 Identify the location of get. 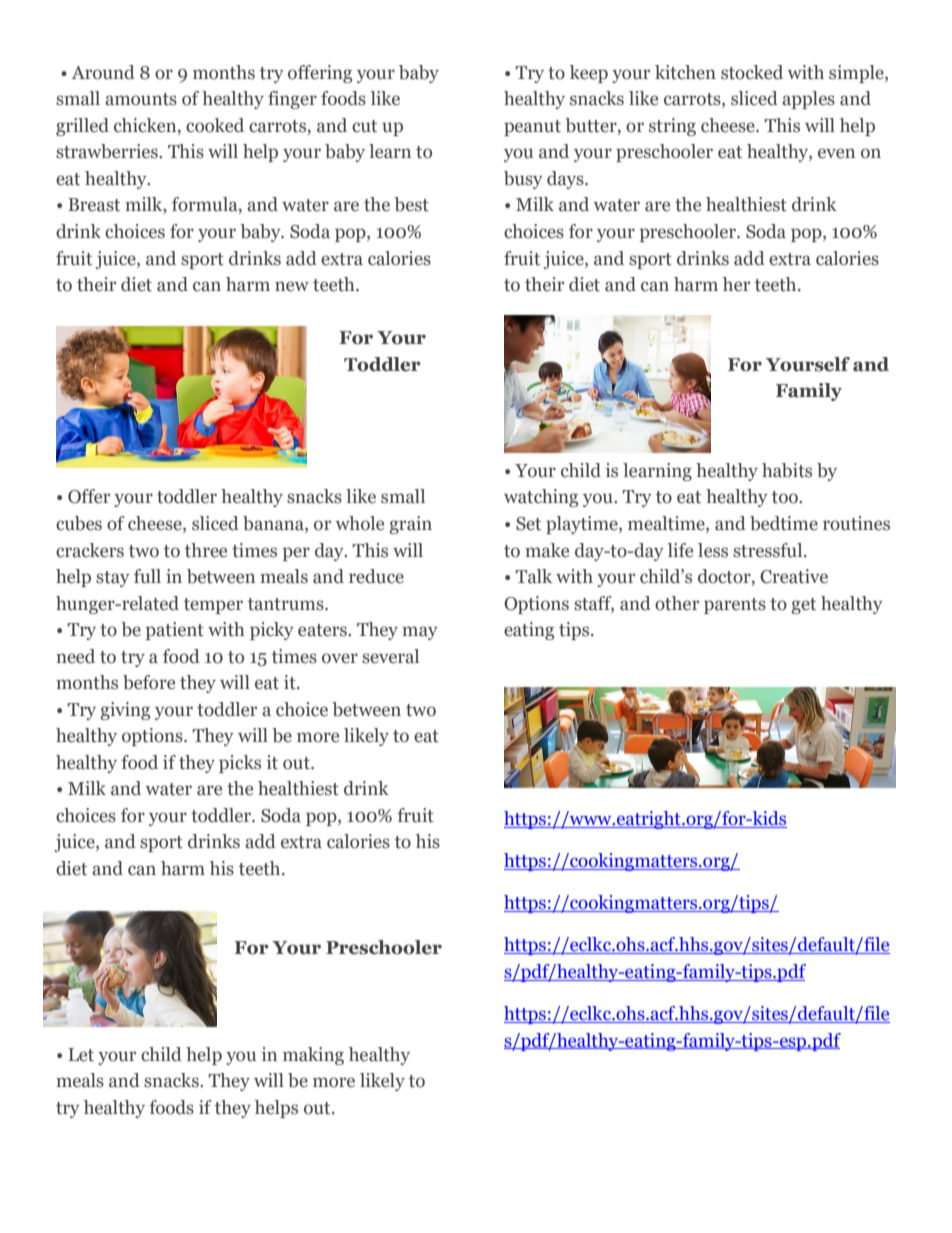
(803, 606).
